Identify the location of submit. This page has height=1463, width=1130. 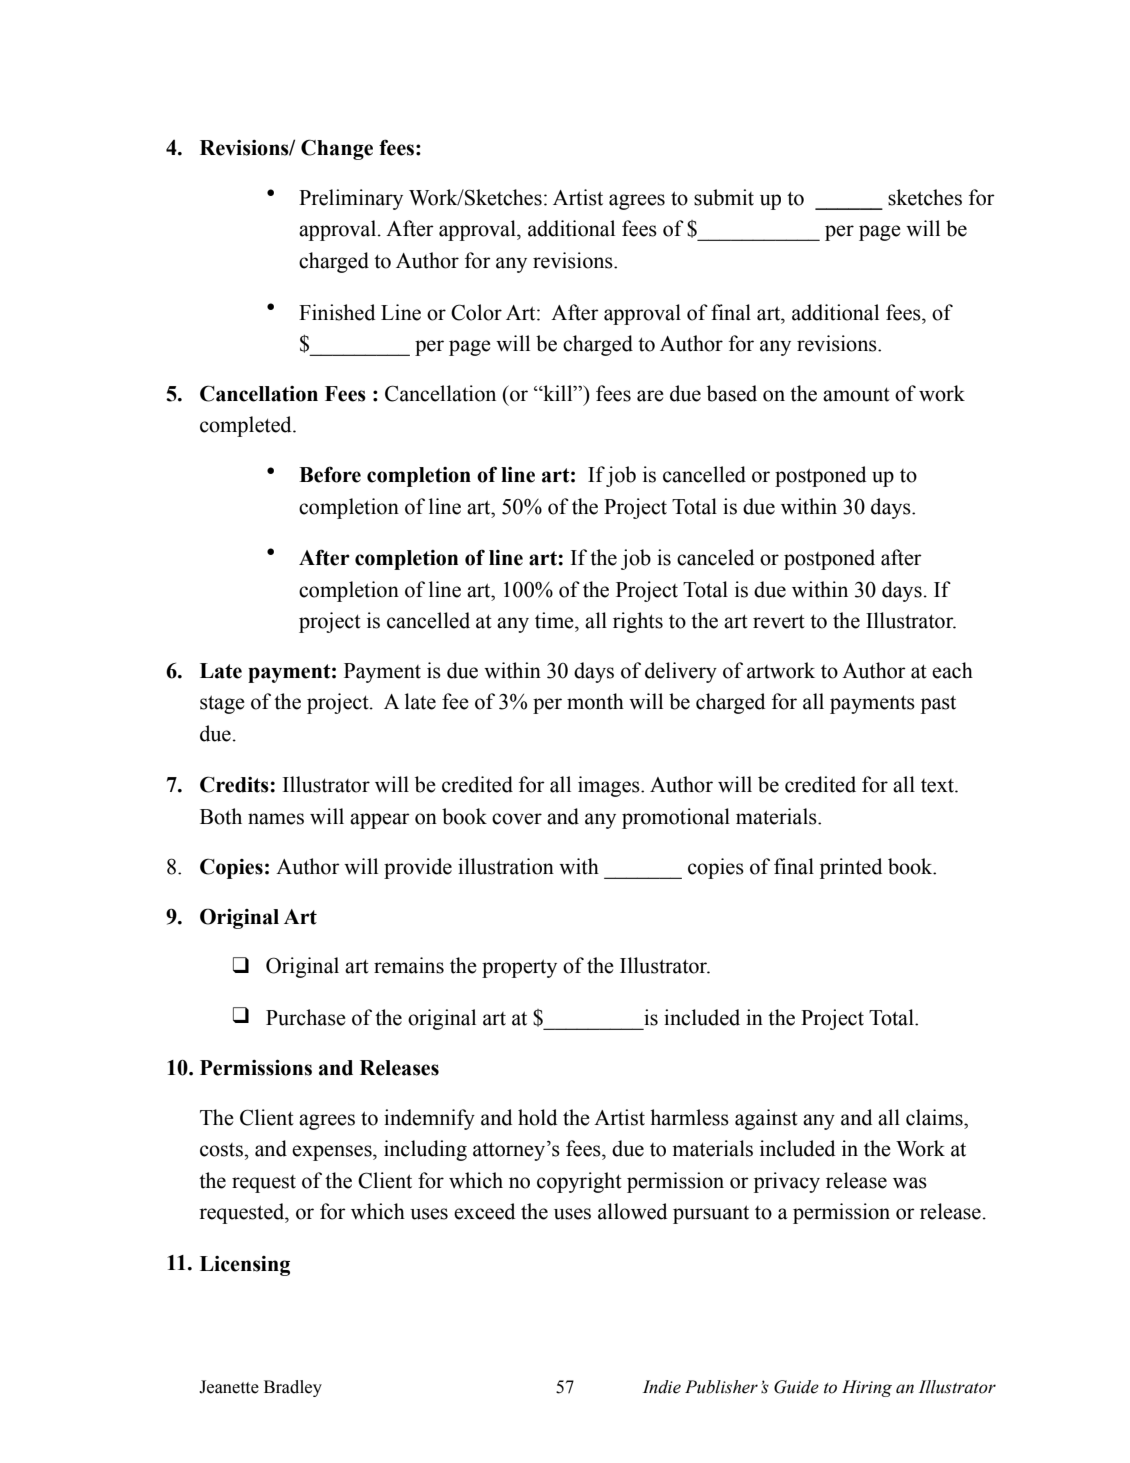
(724, 197).
